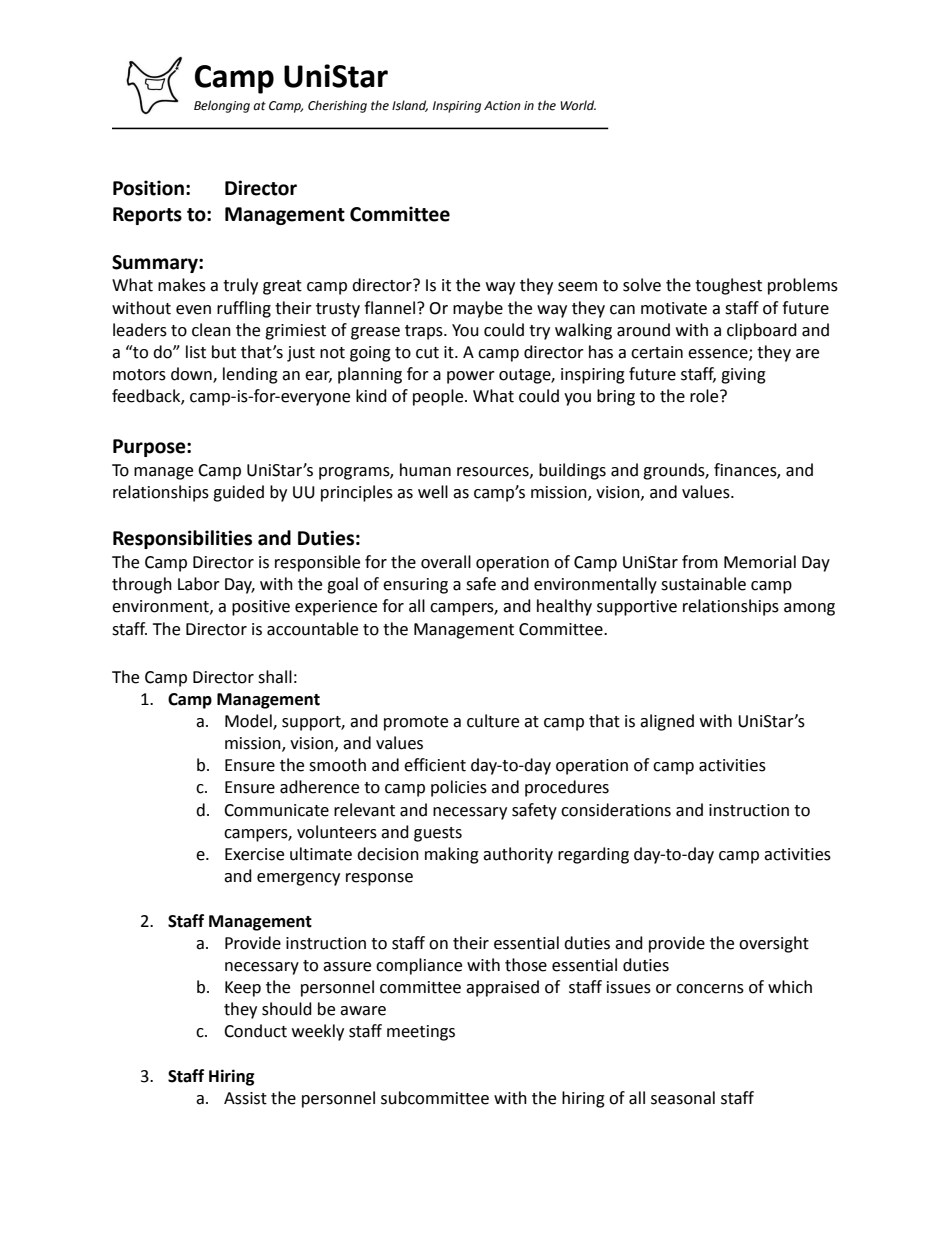  I want to click on efficient, so click(435, 765).
